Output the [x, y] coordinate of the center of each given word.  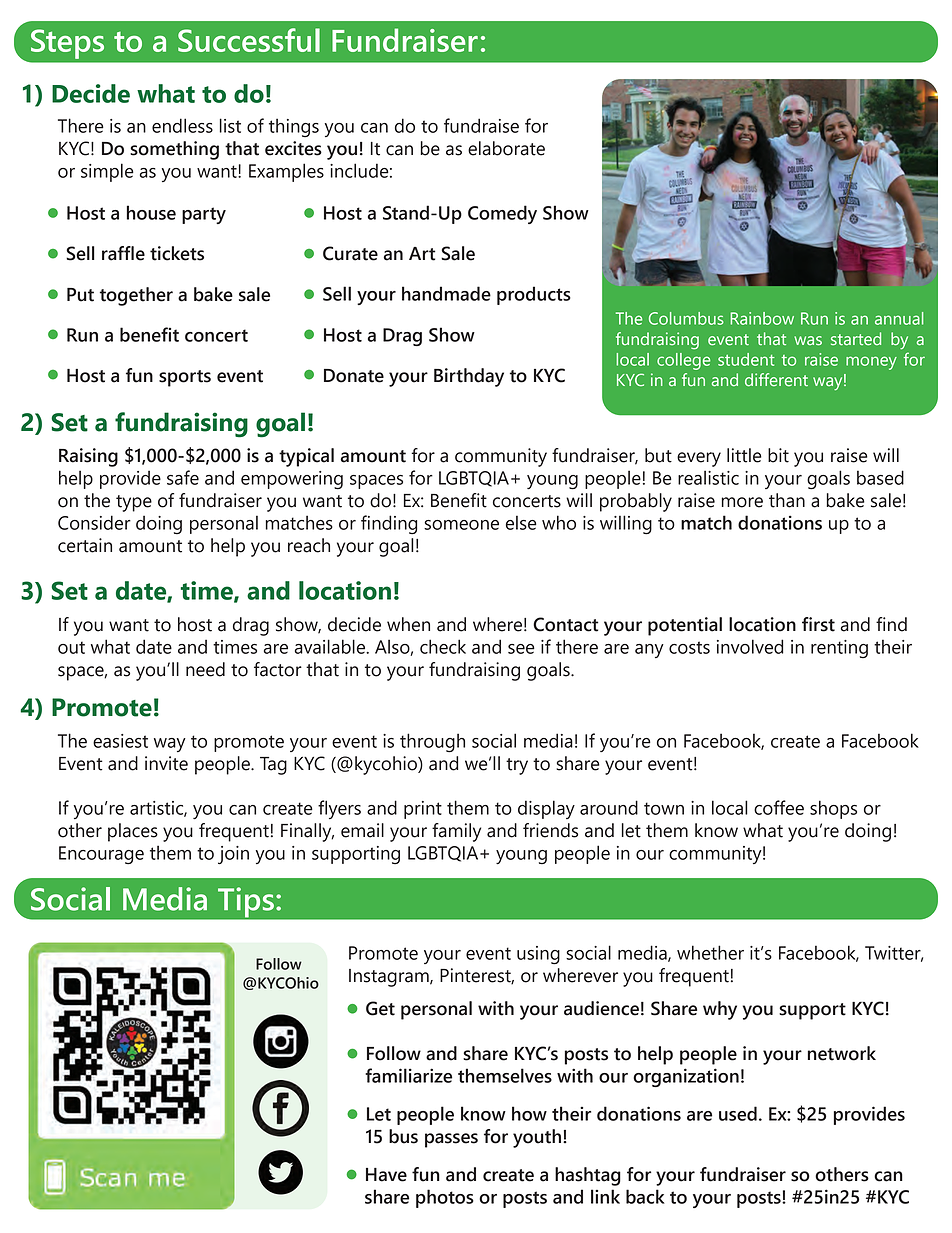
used [738, 1113]
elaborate [506, 148]
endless [182, 125]
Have [386, 1175]
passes [451, 1140]
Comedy [502, 214]
